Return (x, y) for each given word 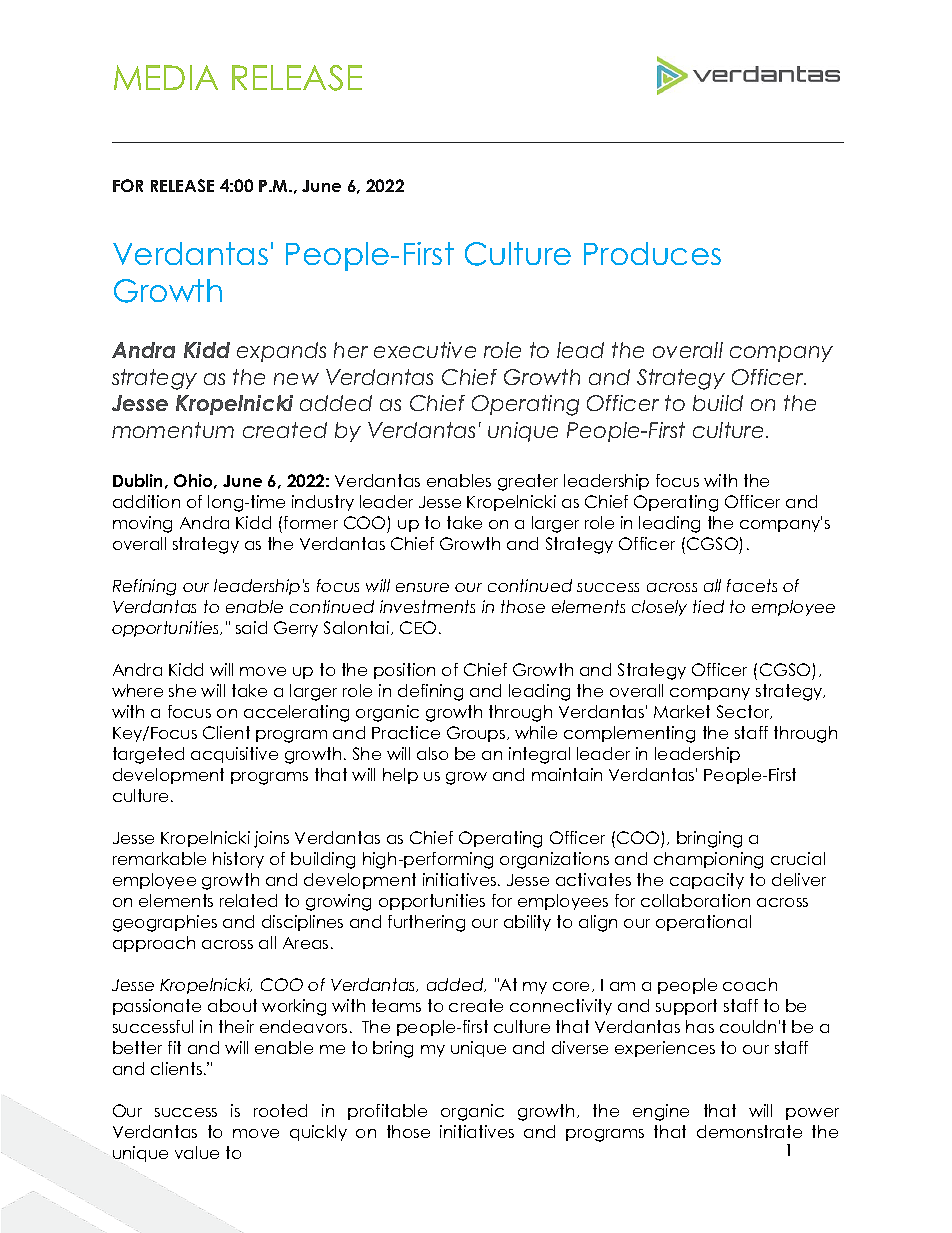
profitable (387, 1112)
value (197, 1152)
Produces (652, 253)
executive (425, 350)
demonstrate (749, 1131)
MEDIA (166, 77)
